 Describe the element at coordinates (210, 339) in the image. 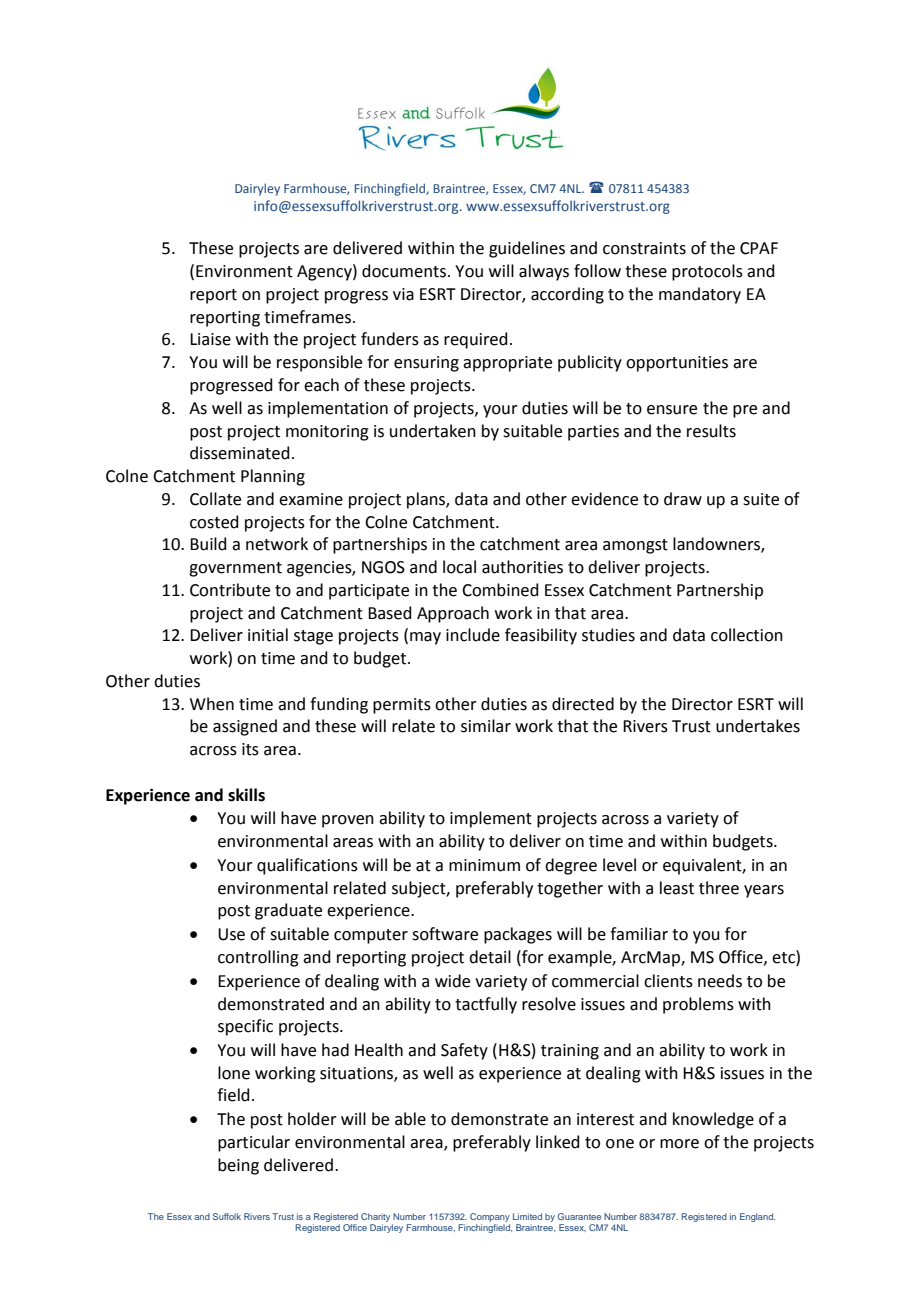

I see `Liaise` at that location.
